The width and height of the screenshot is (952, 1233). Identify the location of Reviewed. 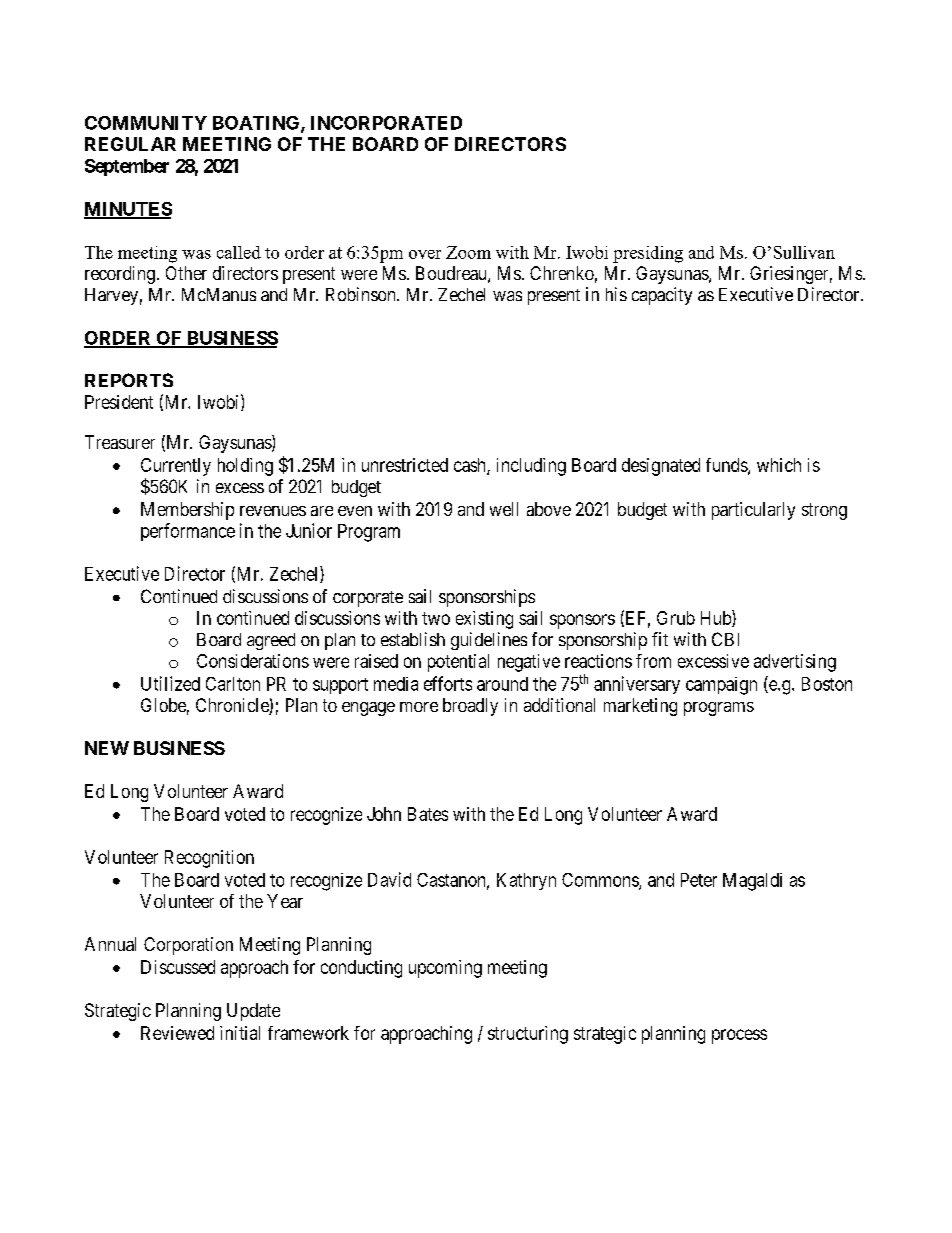
(177, 1033).
